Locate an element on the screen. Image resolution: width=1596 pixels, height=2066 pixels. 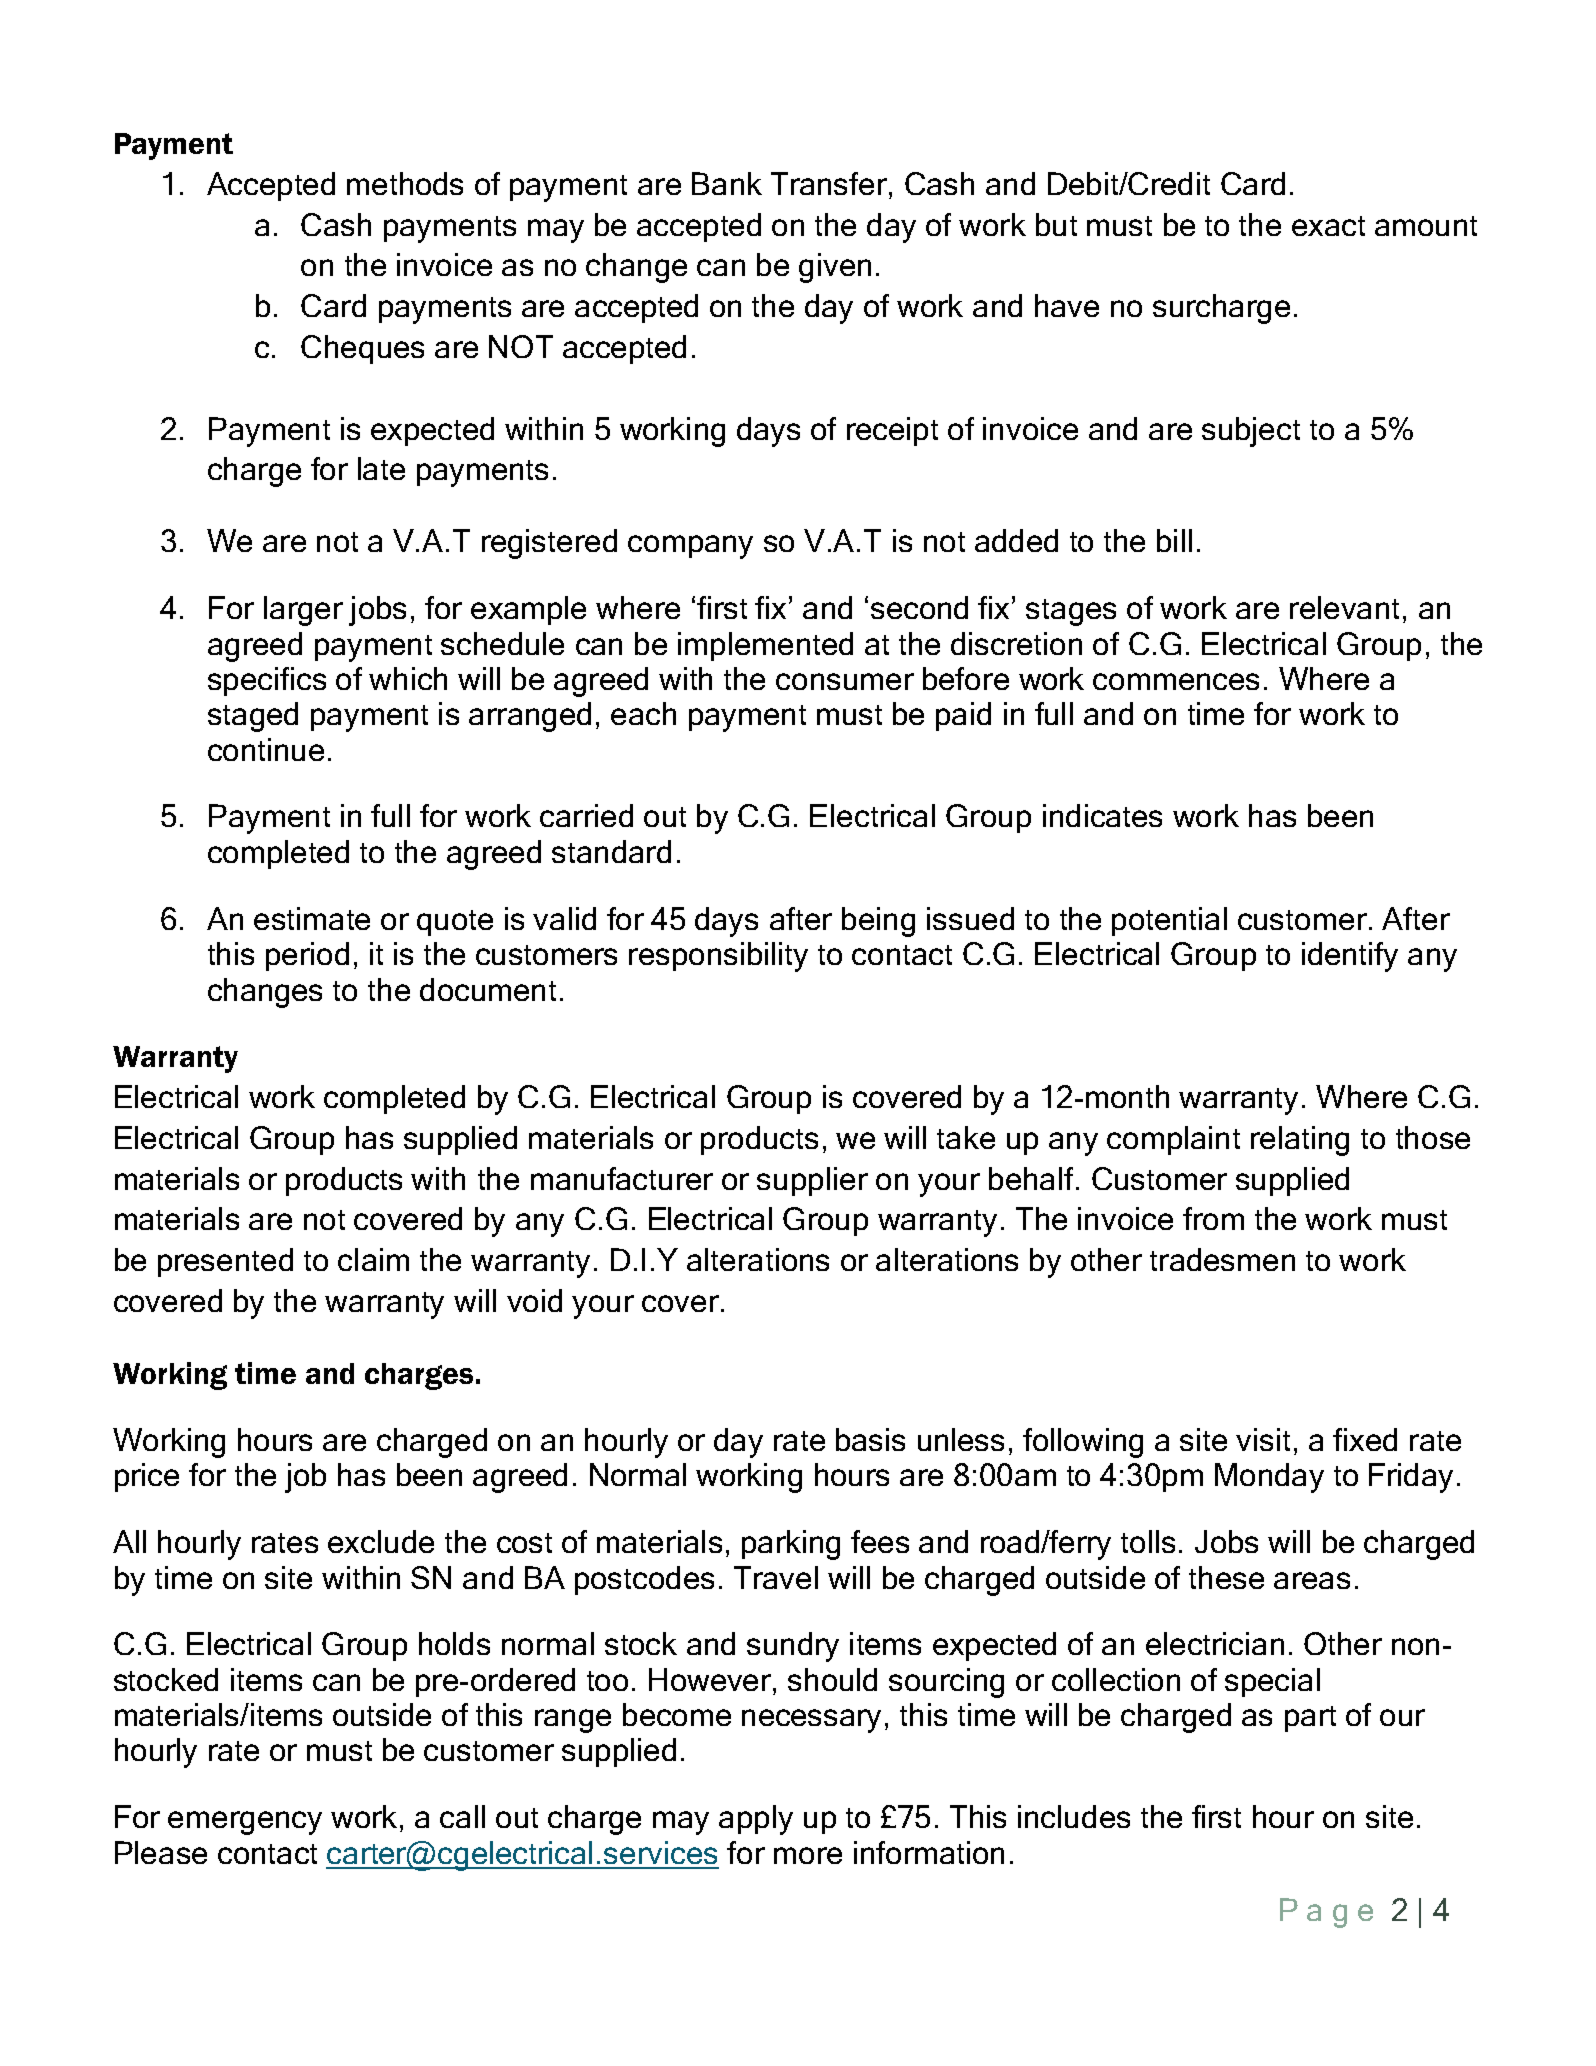
given is located at coordinates (835, 268).
